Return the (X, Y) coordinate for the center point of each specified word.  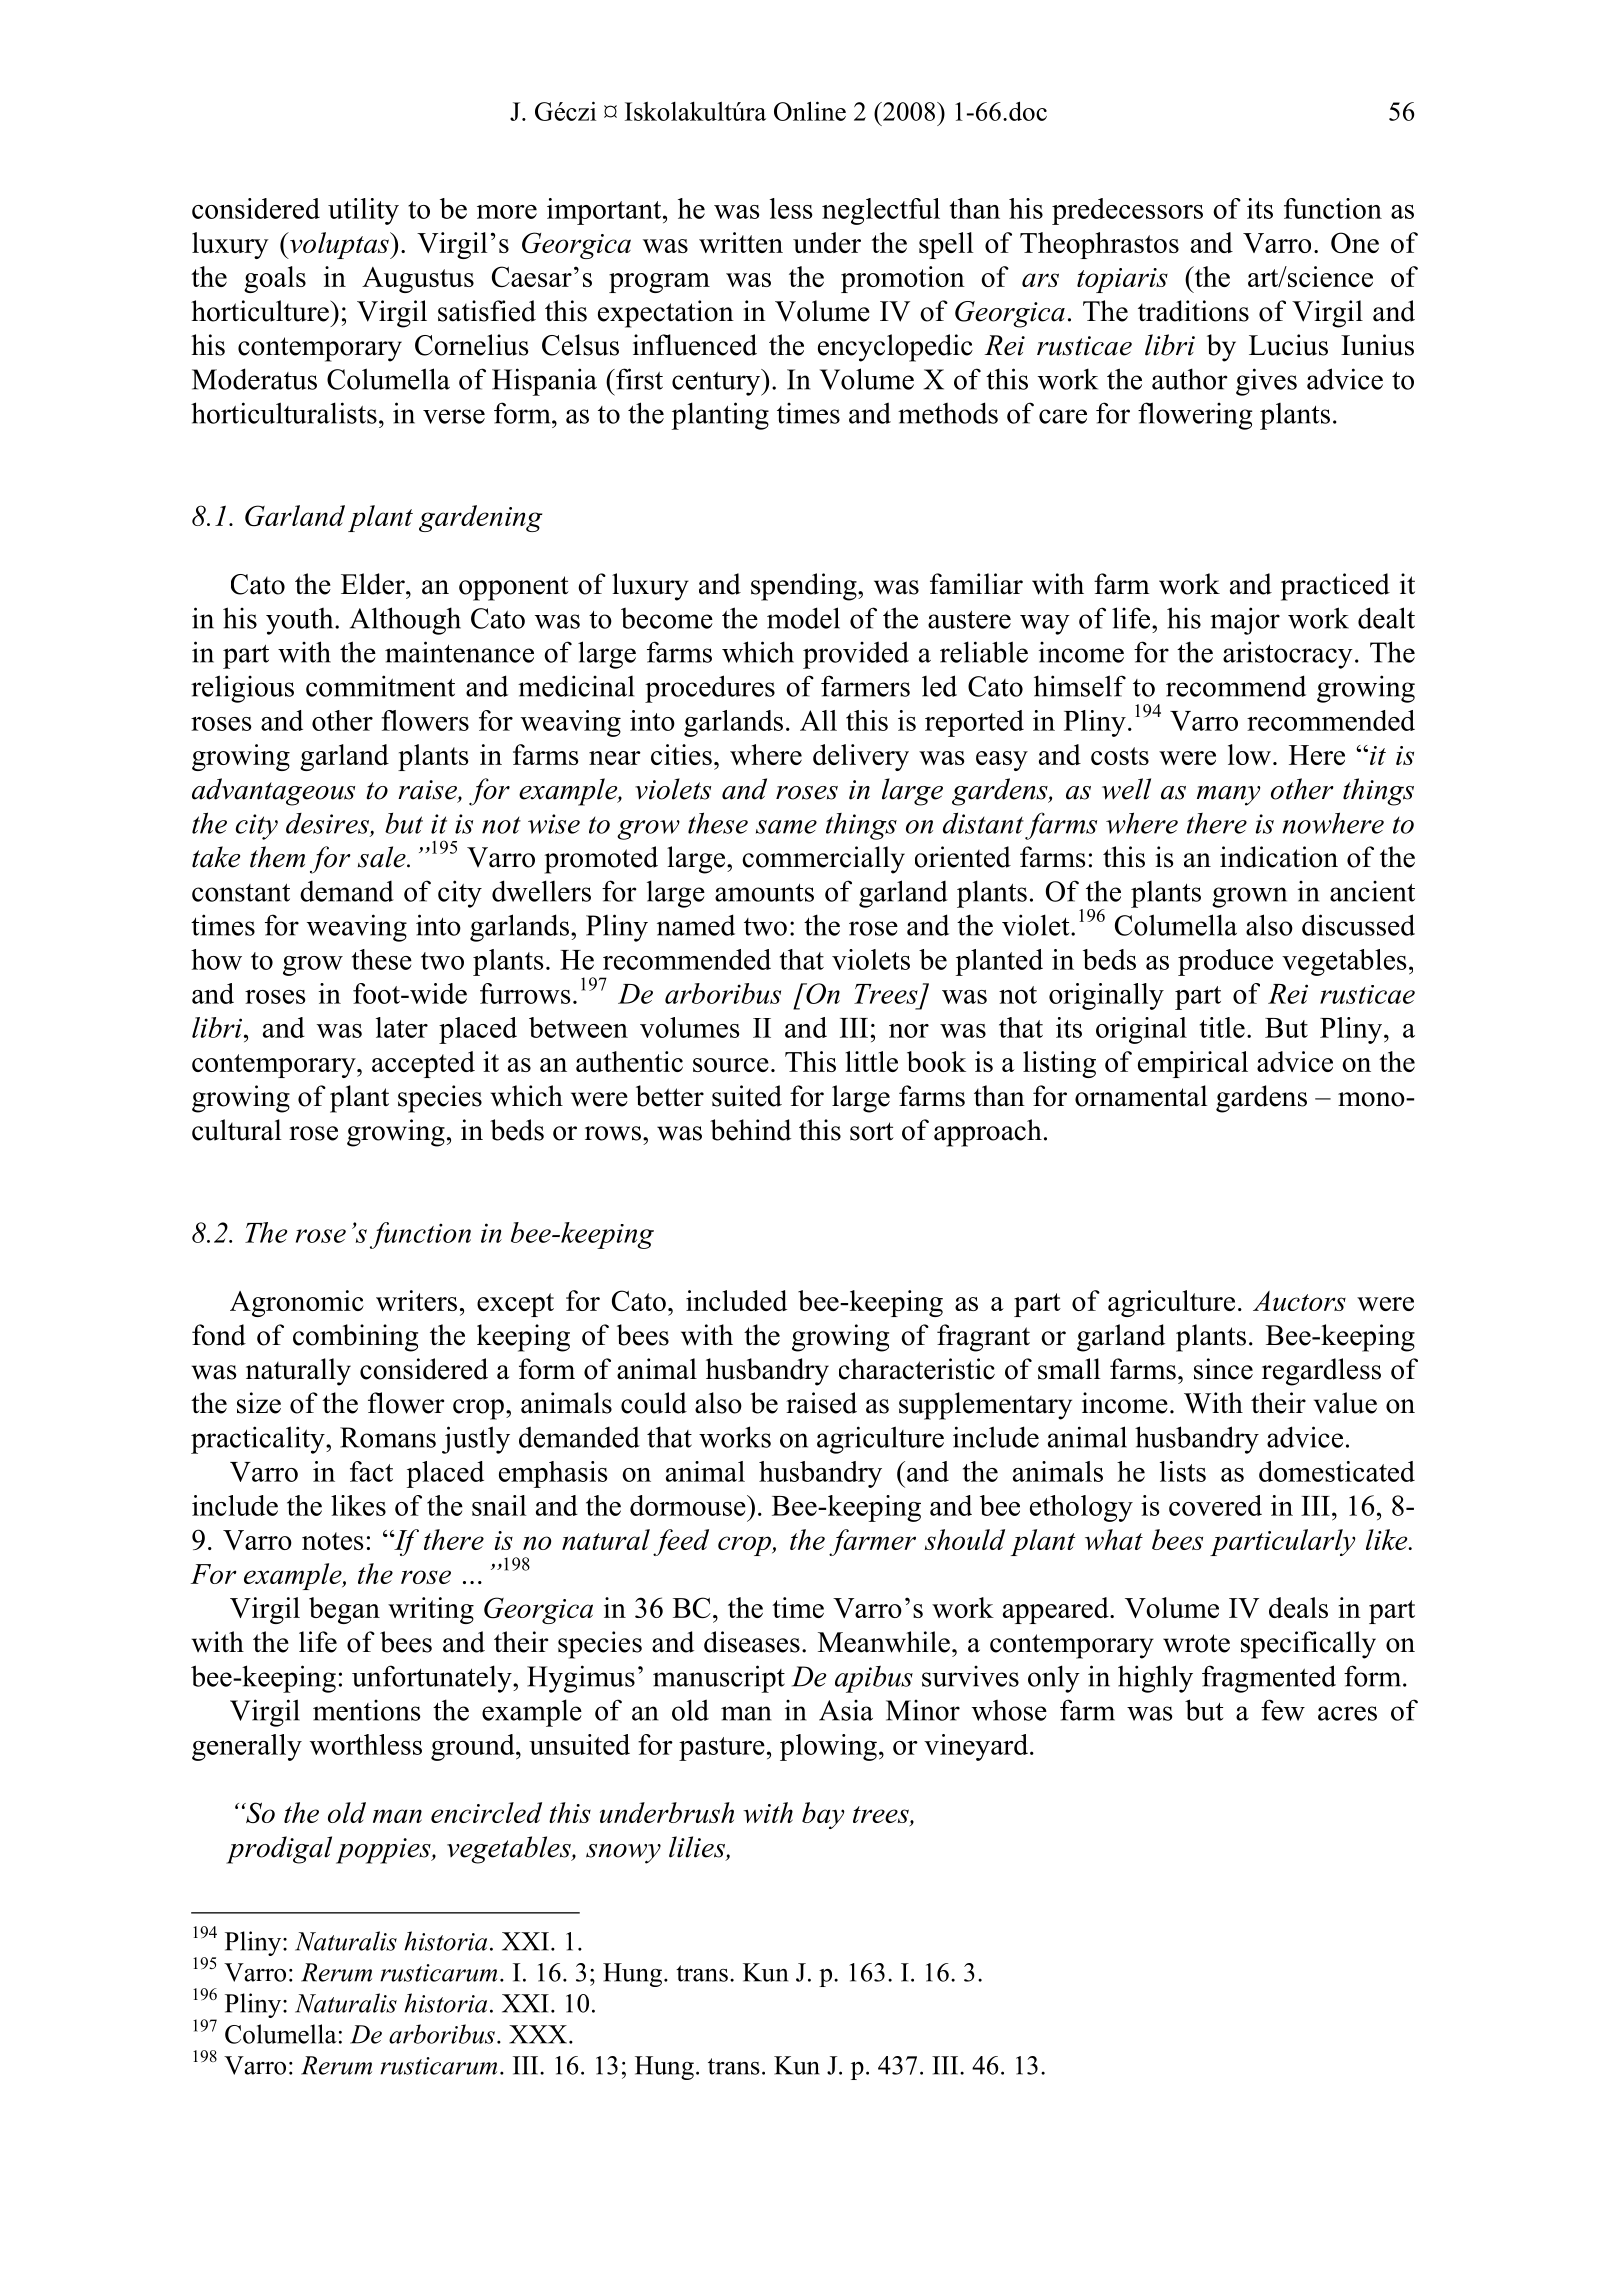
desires (327, 823)
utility (363, 211)
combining (355, 1338)
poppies (384, 1851)
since (1223, 1369)
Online (810, 111)
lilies (698, 1848)
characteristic (917, 1369)
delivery (861, 757)
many (1228, 796)
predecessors (1127, 211)
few (1283, 1710)
